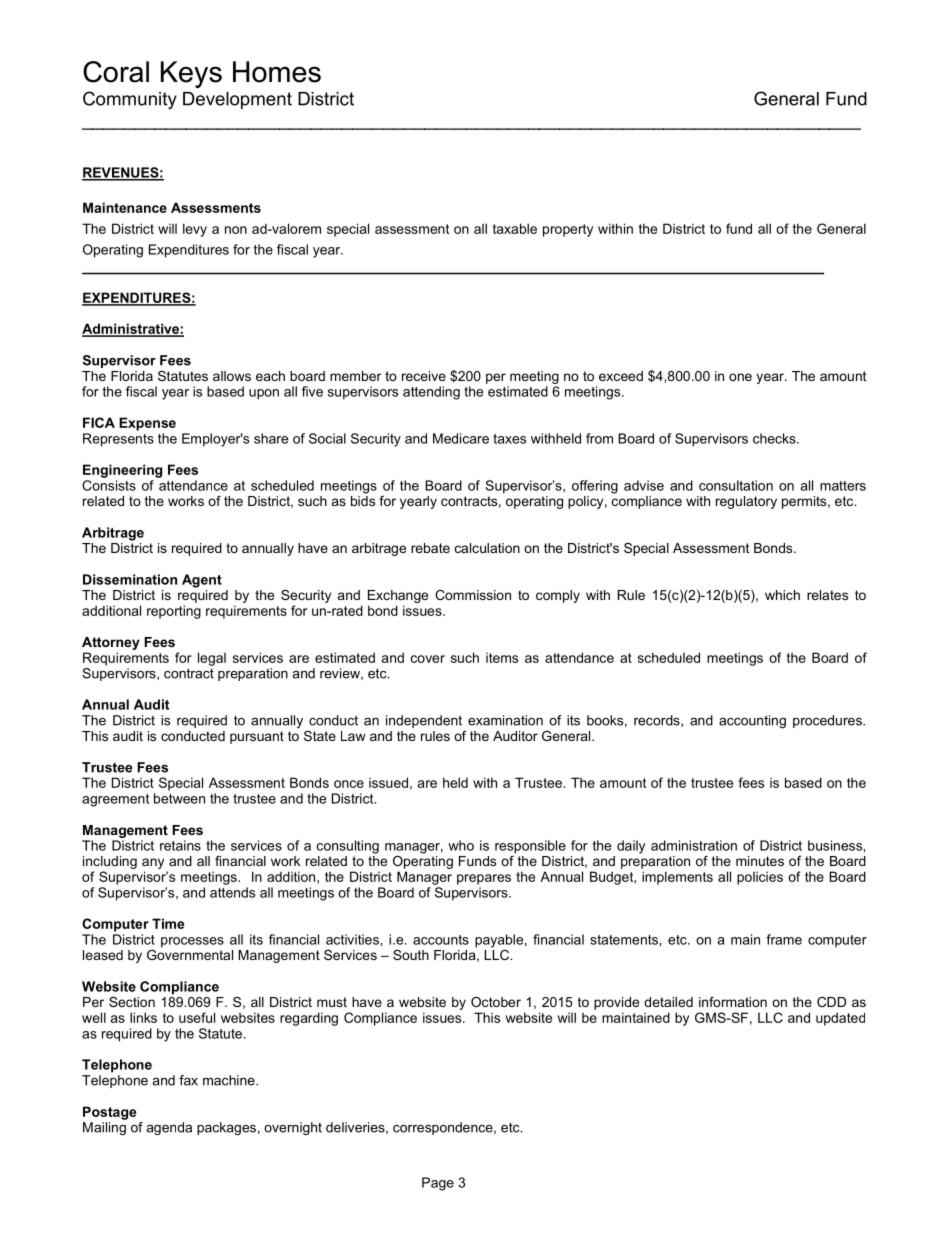  I want to click on agenda, so click(169, 1128).
